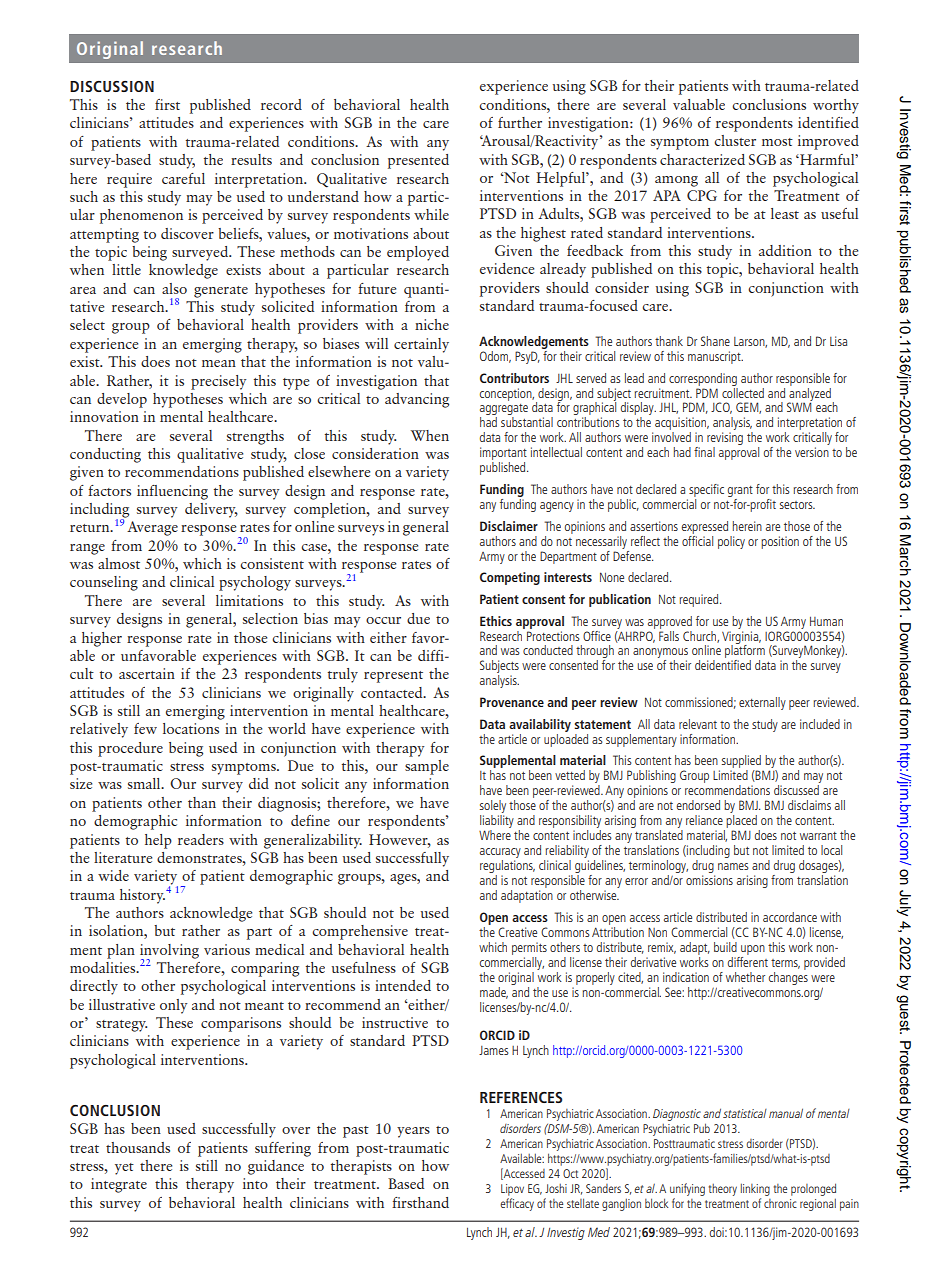  What do you see at coordinates (520, 122) in the page?
I see `further` at bounding box center [520, 122].
